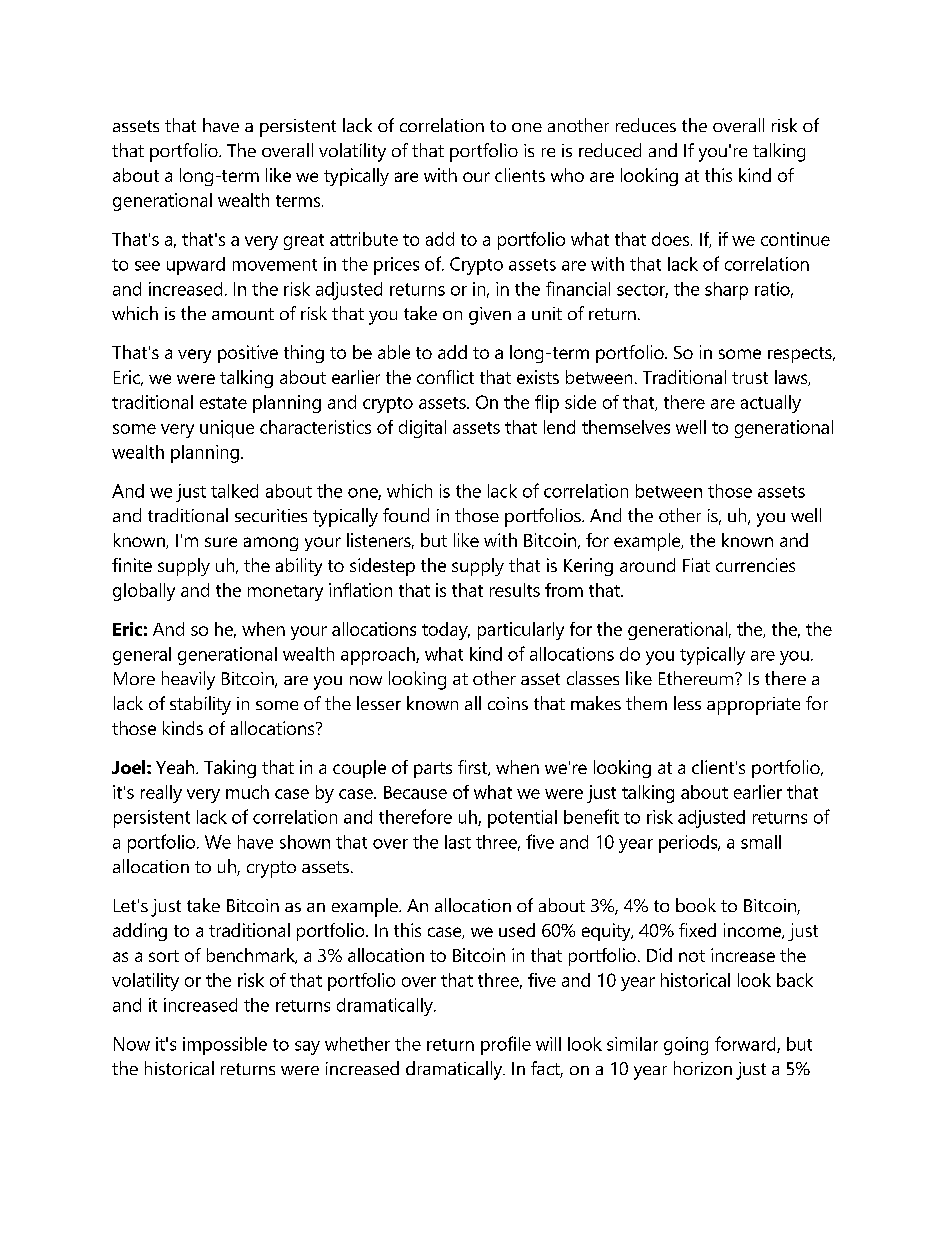 The height and width of the screenshot is (1233, 952). I want to click on Fiat, so click(696, 565).
